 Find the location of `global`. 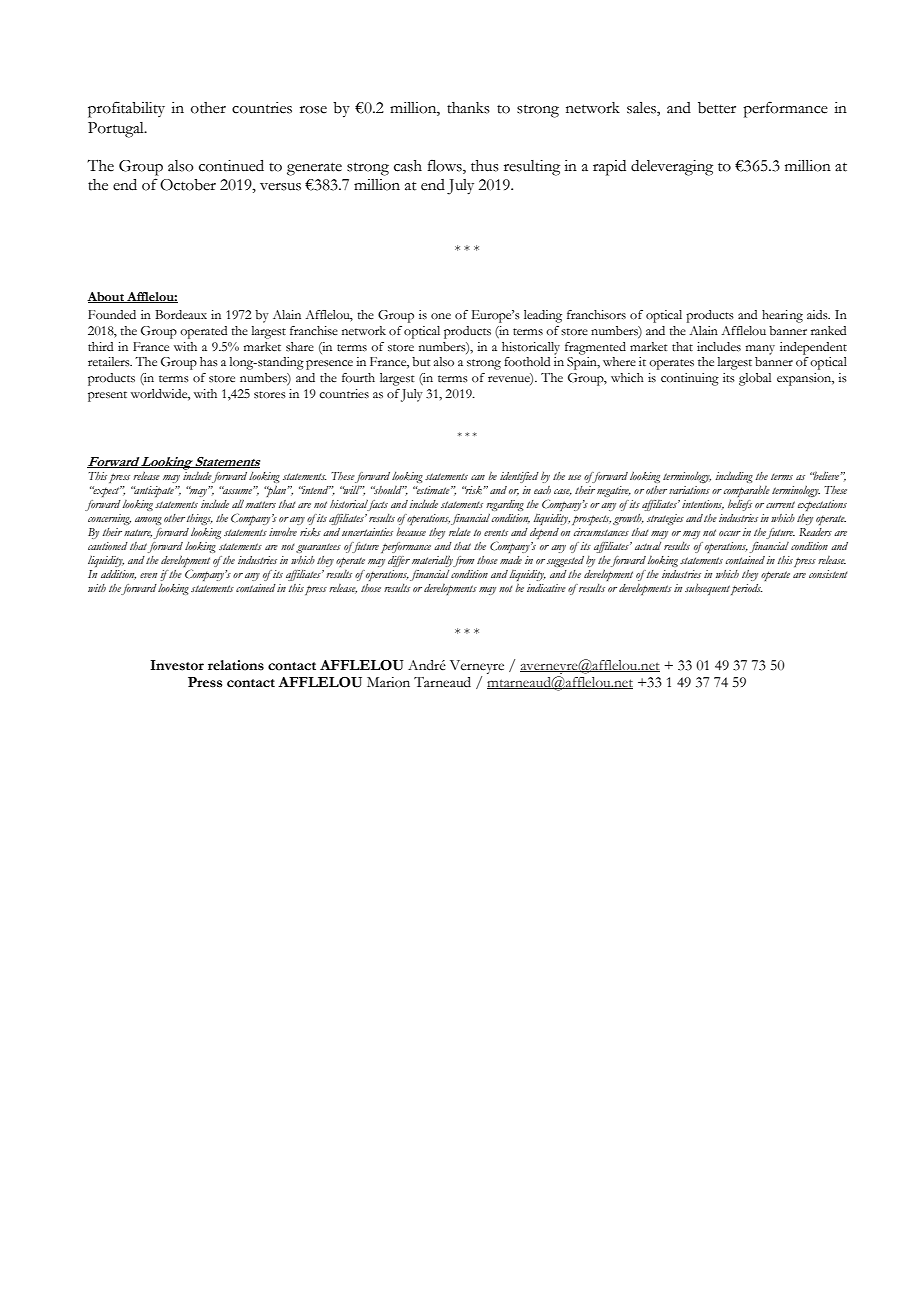

global is located at coordinates (755, 379).
